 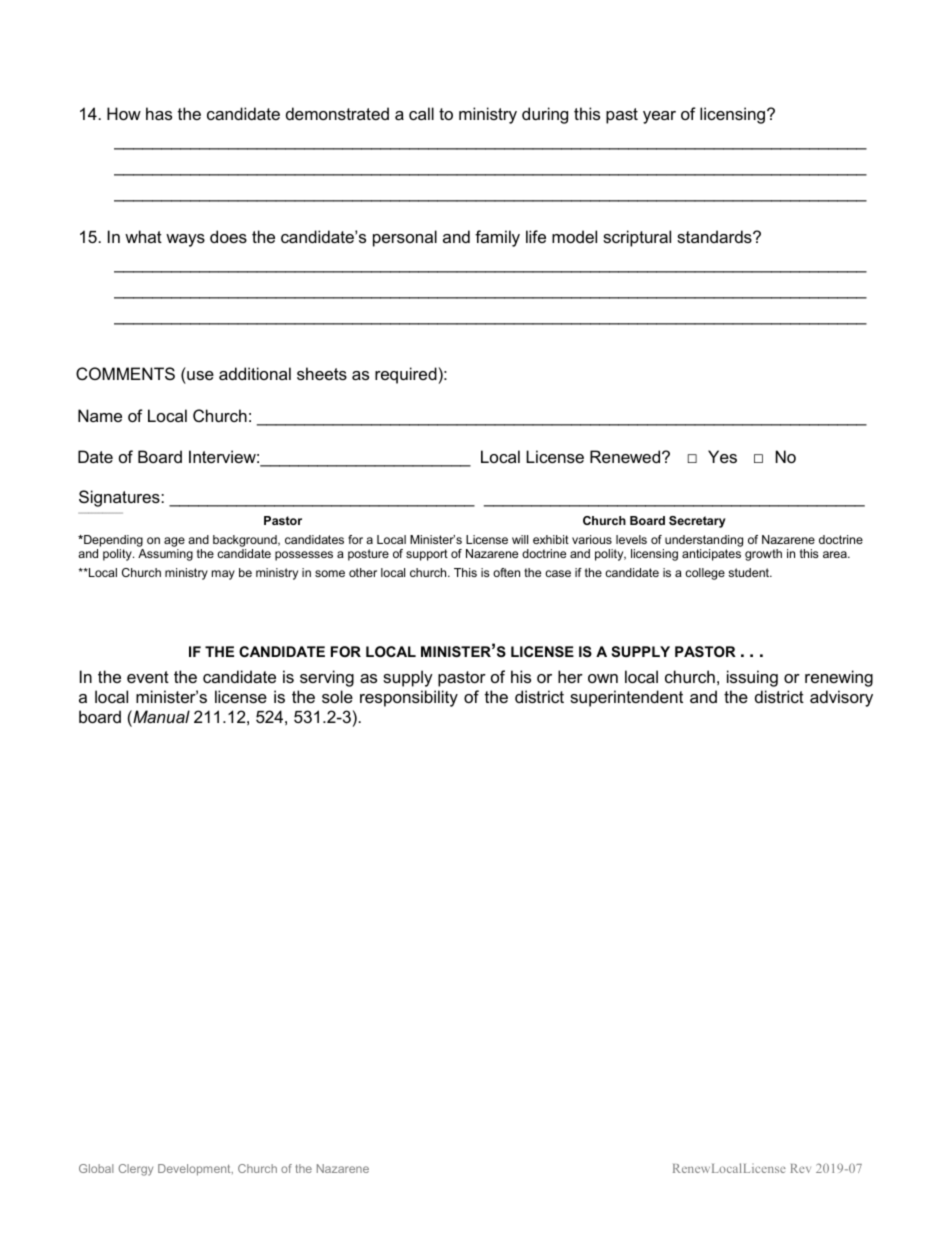 What do you see at coordinates (159, 113) in the screenshot?
I see `has` at bounding box center [159, 113].
